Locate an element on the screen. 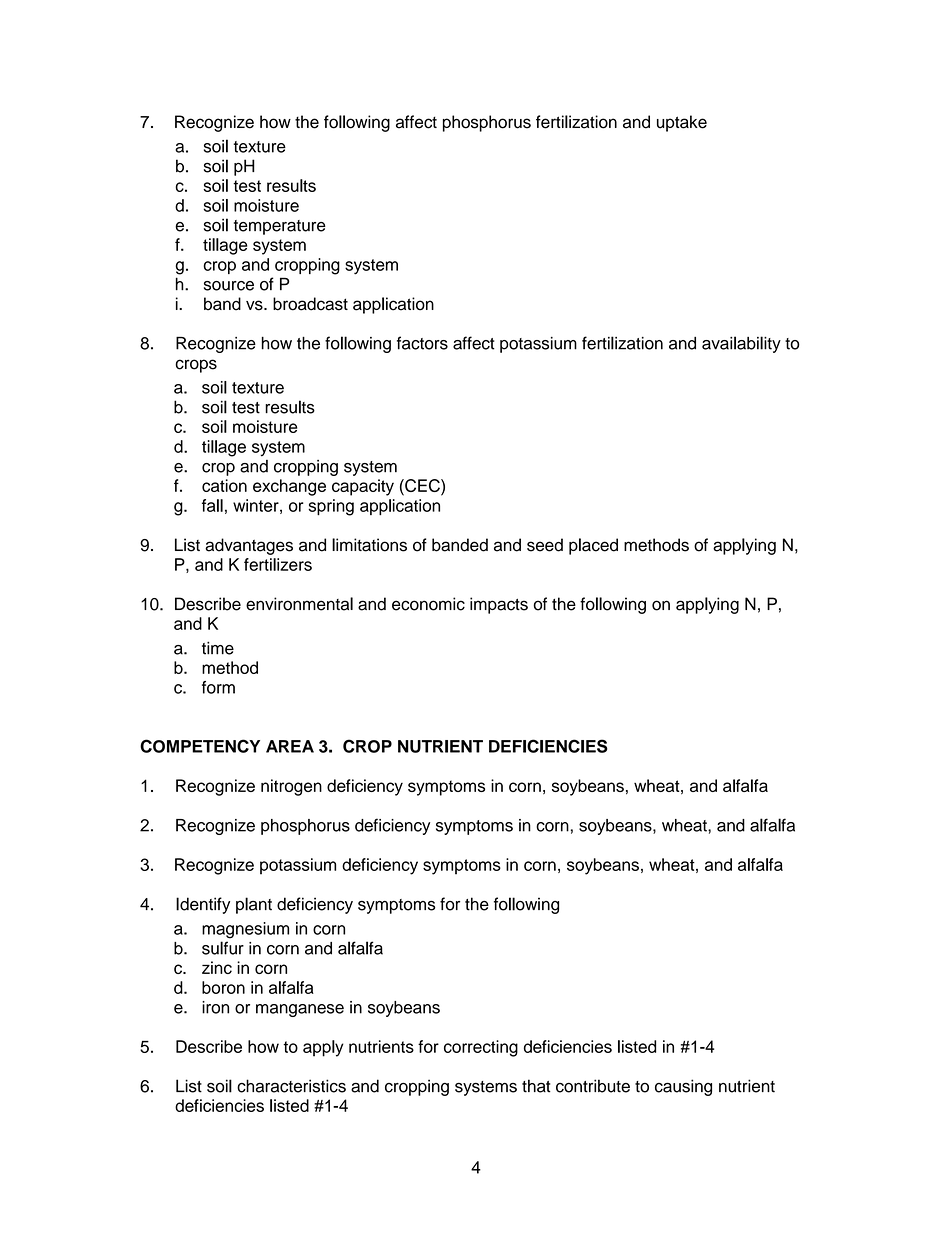 The image size is (952, 1233). availability is located at coordinates (741, 344).
